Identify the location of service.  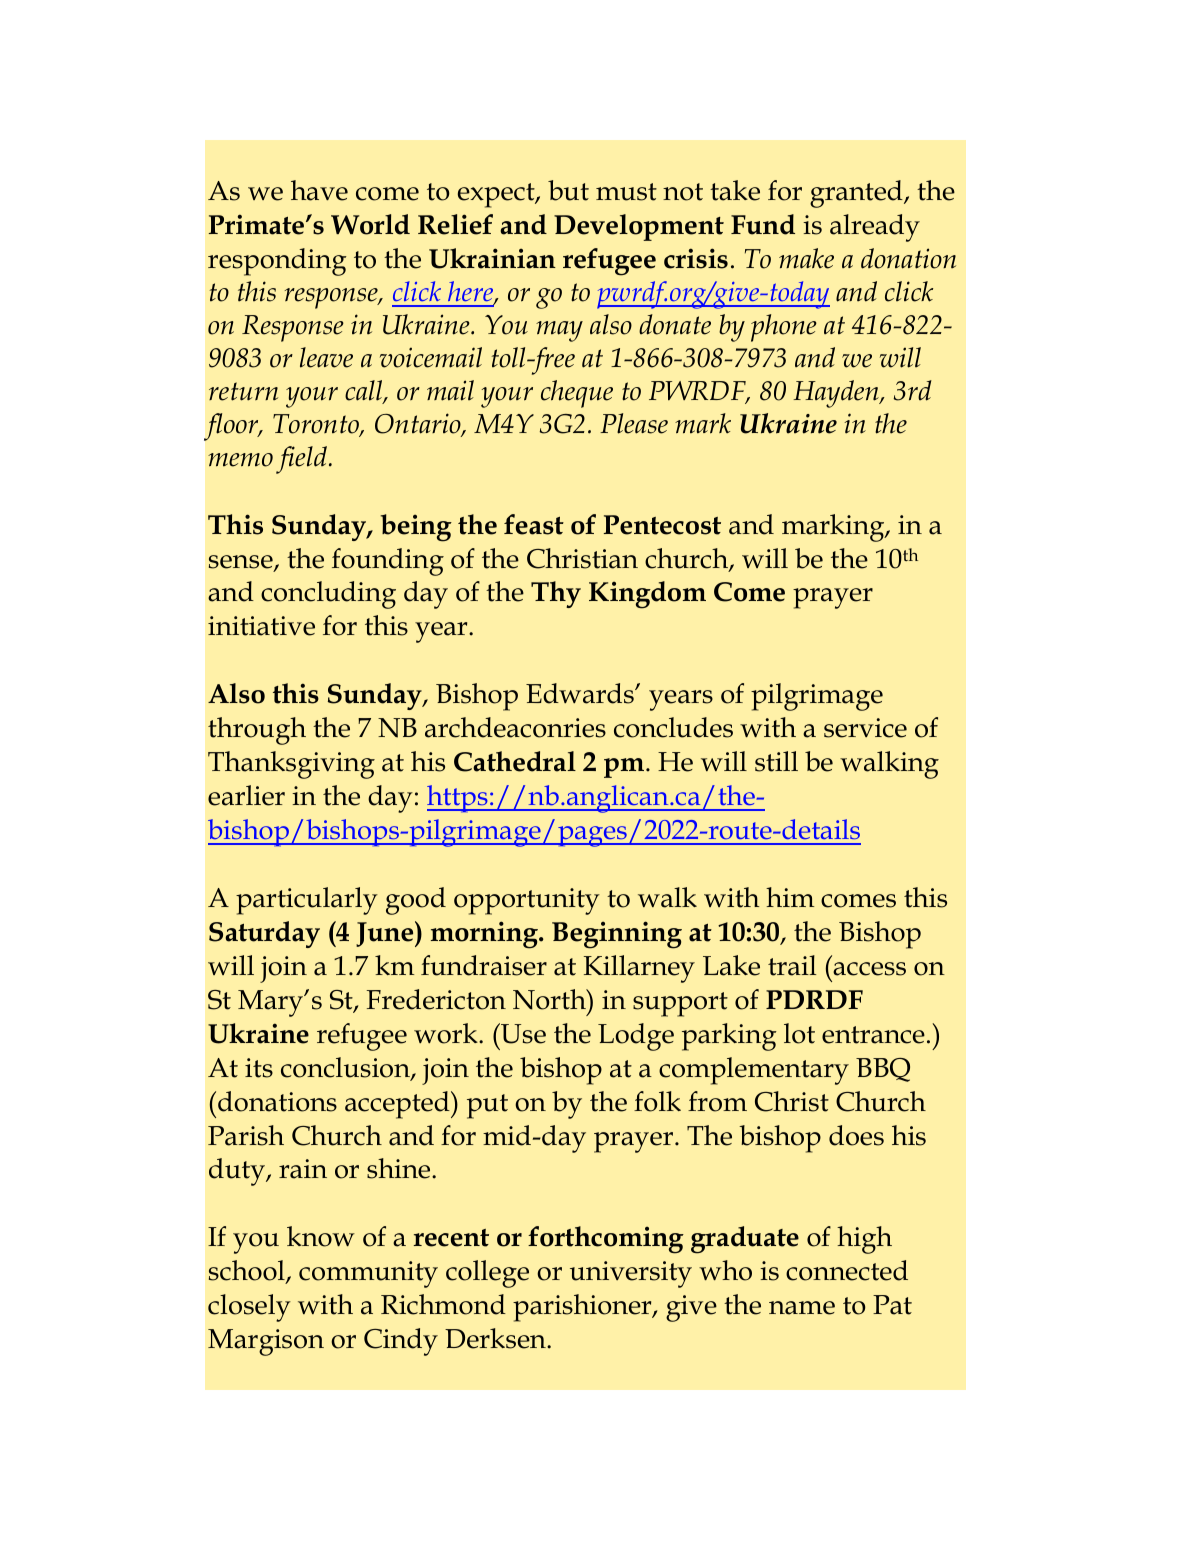
(865, 728).
